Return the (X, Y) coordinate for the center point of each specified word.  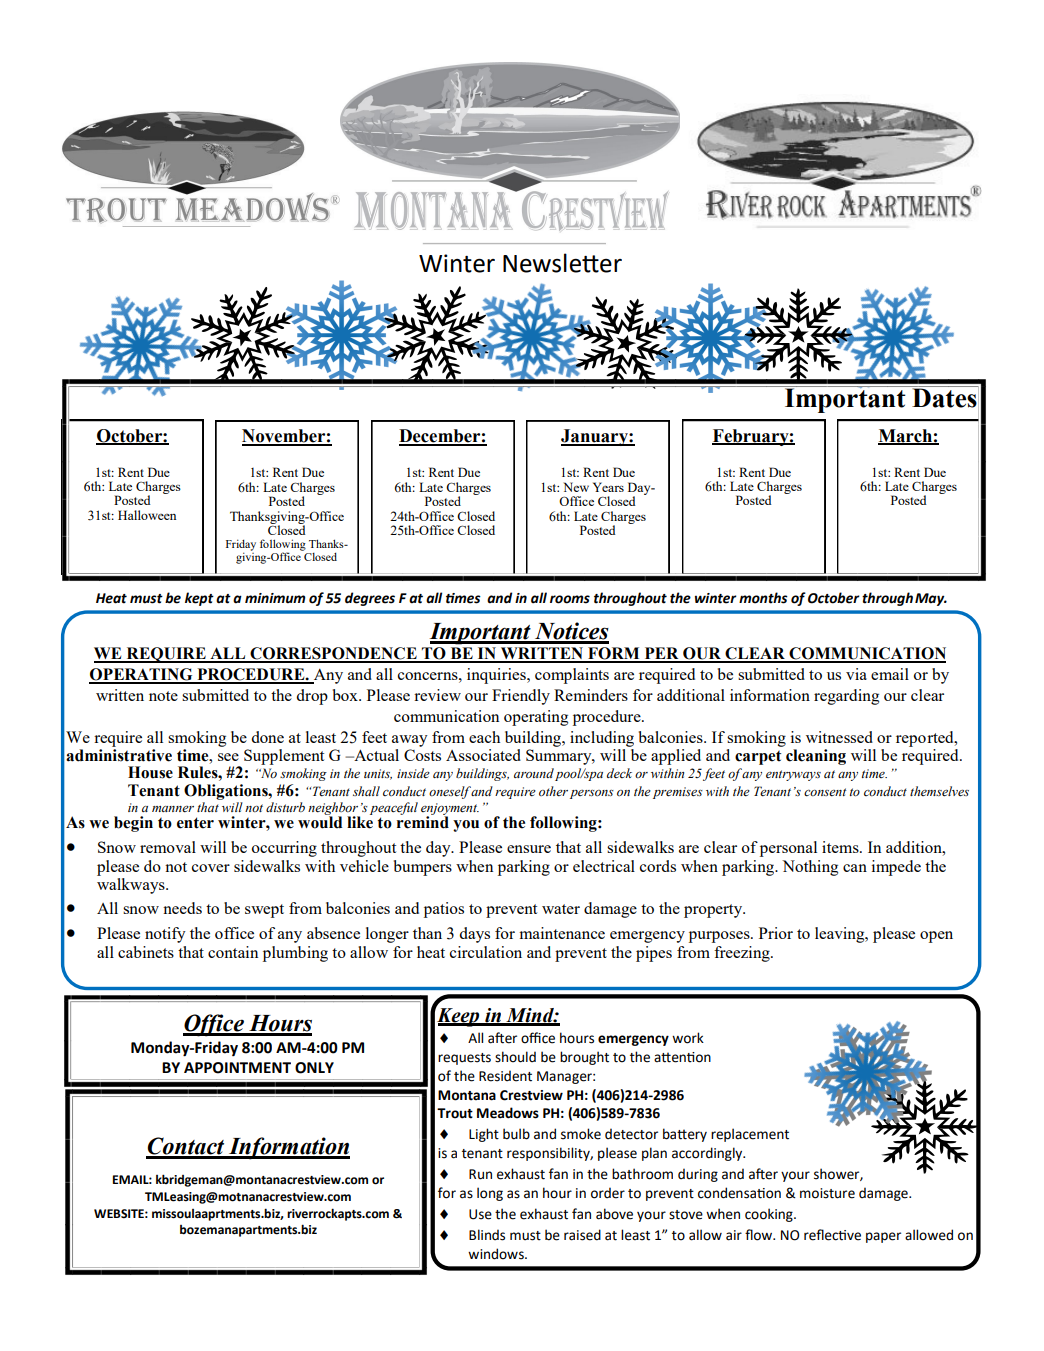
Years (608, 487)
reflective (832, 1235)
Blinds (487, 1235)
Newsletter (562, 263)
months (763, 598)
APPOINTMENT (237, 1068)
